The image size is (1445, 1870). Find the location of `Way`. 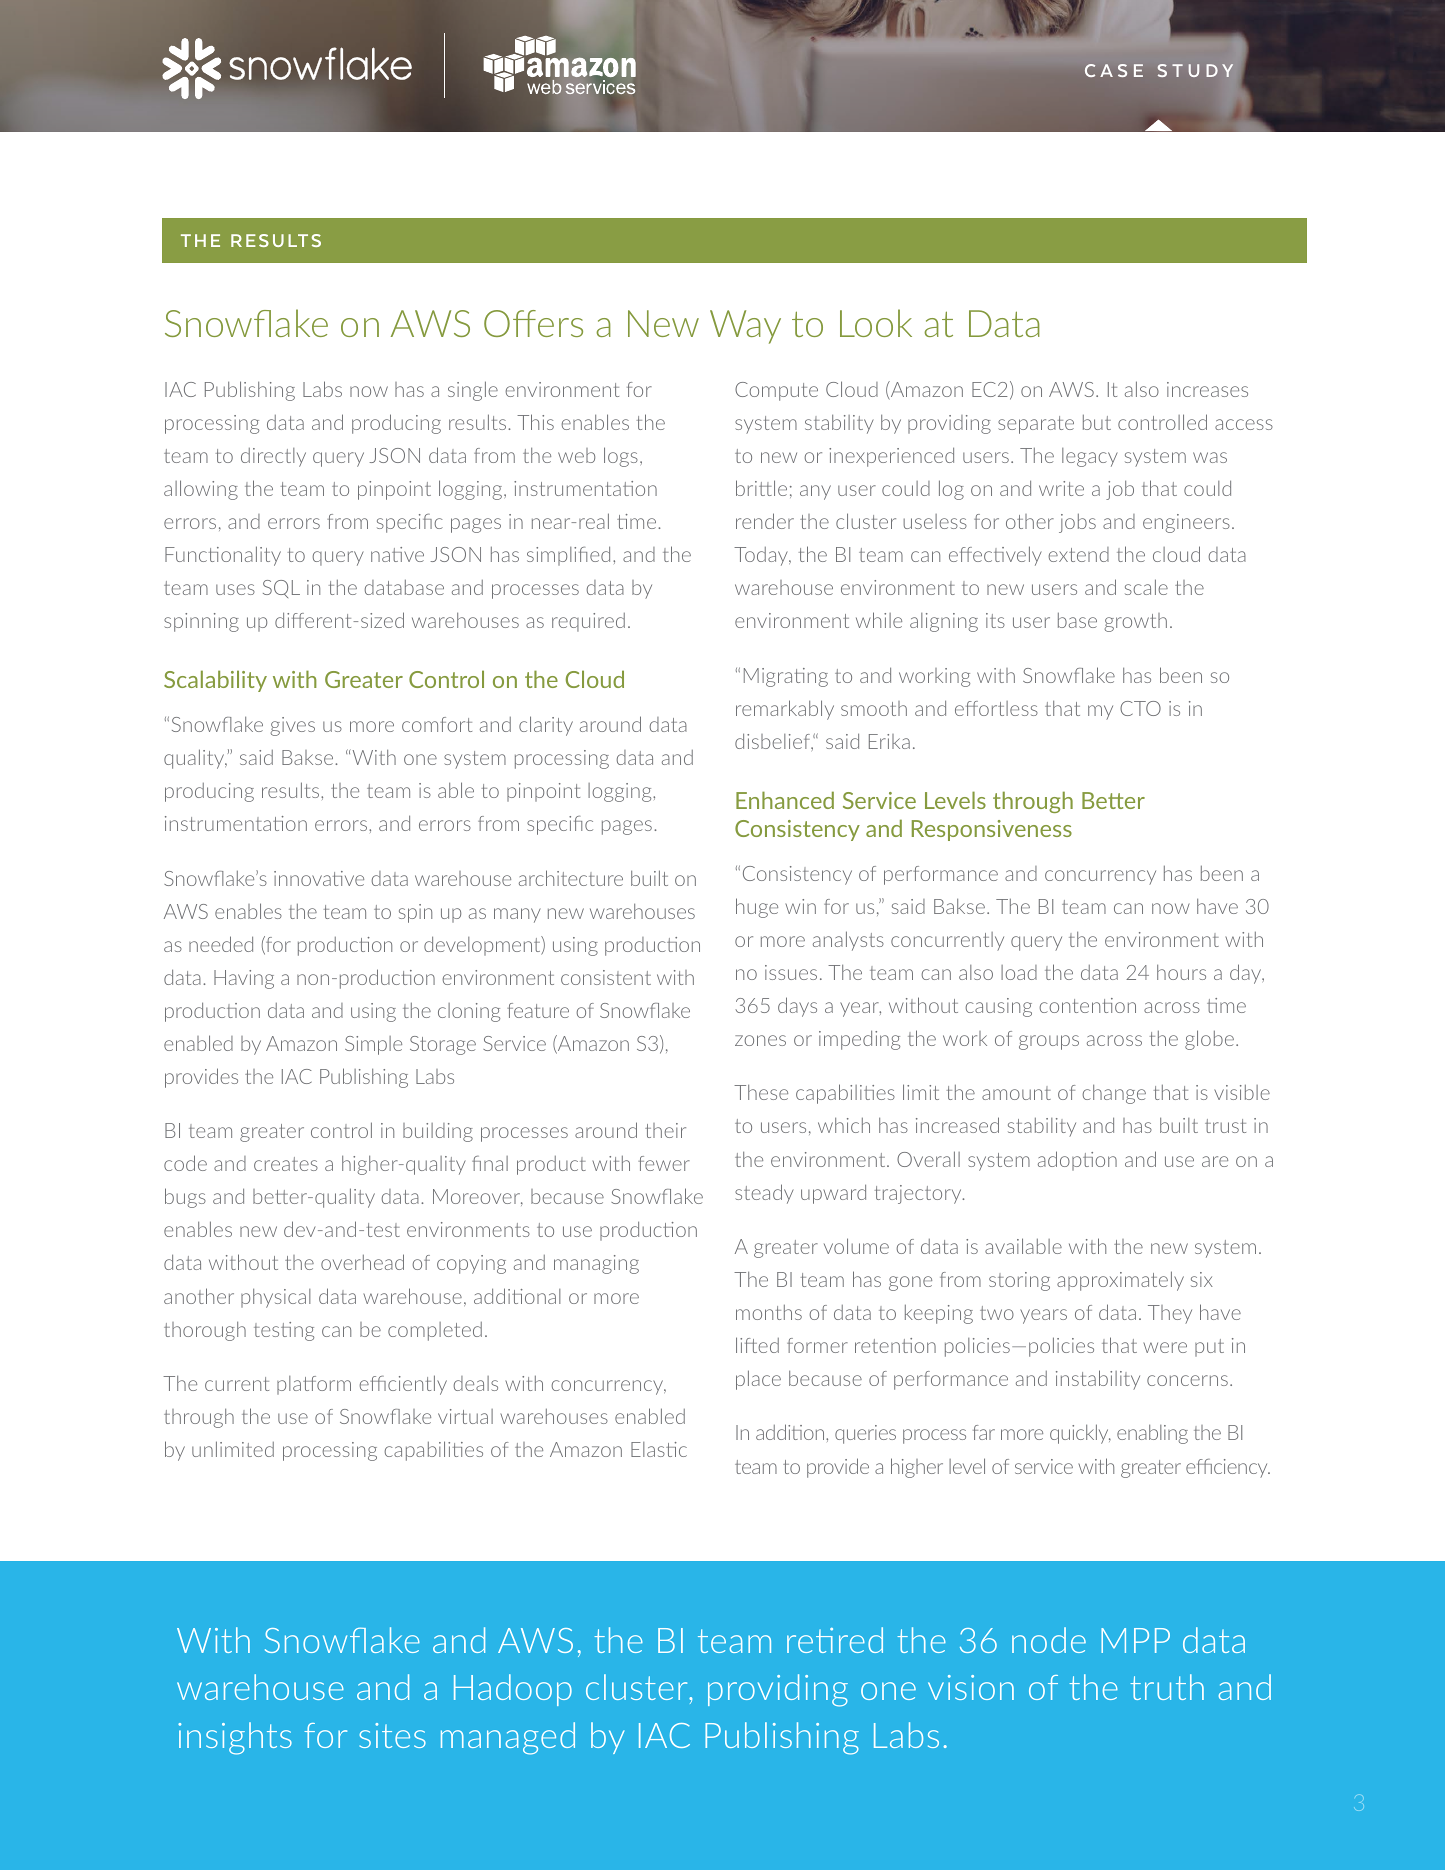

Way is located at coordinates (745, 327).
